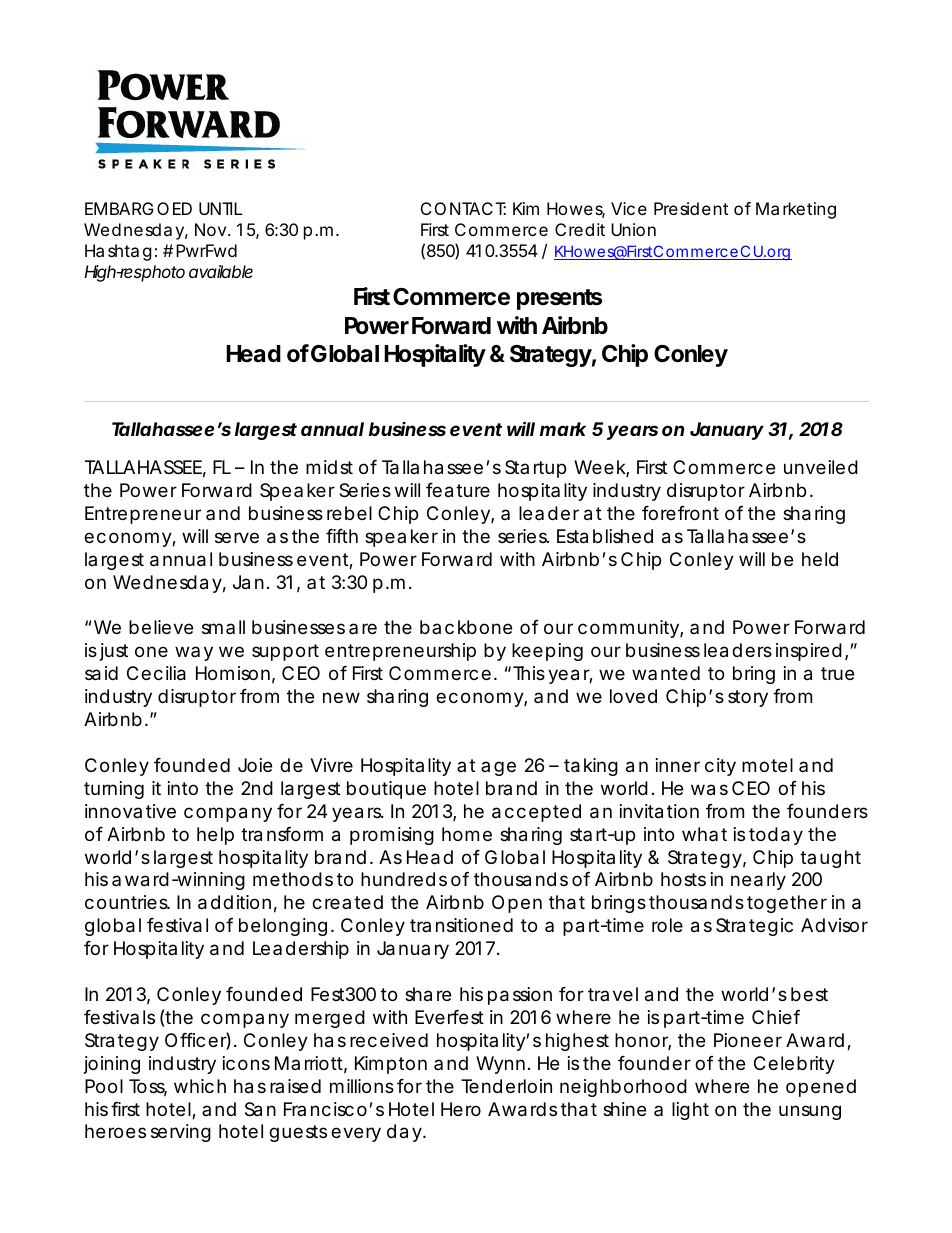  What do you see at coordinates (690, 1111) in the screenshot?
I see `light` at bounding box center [690, 1111].
